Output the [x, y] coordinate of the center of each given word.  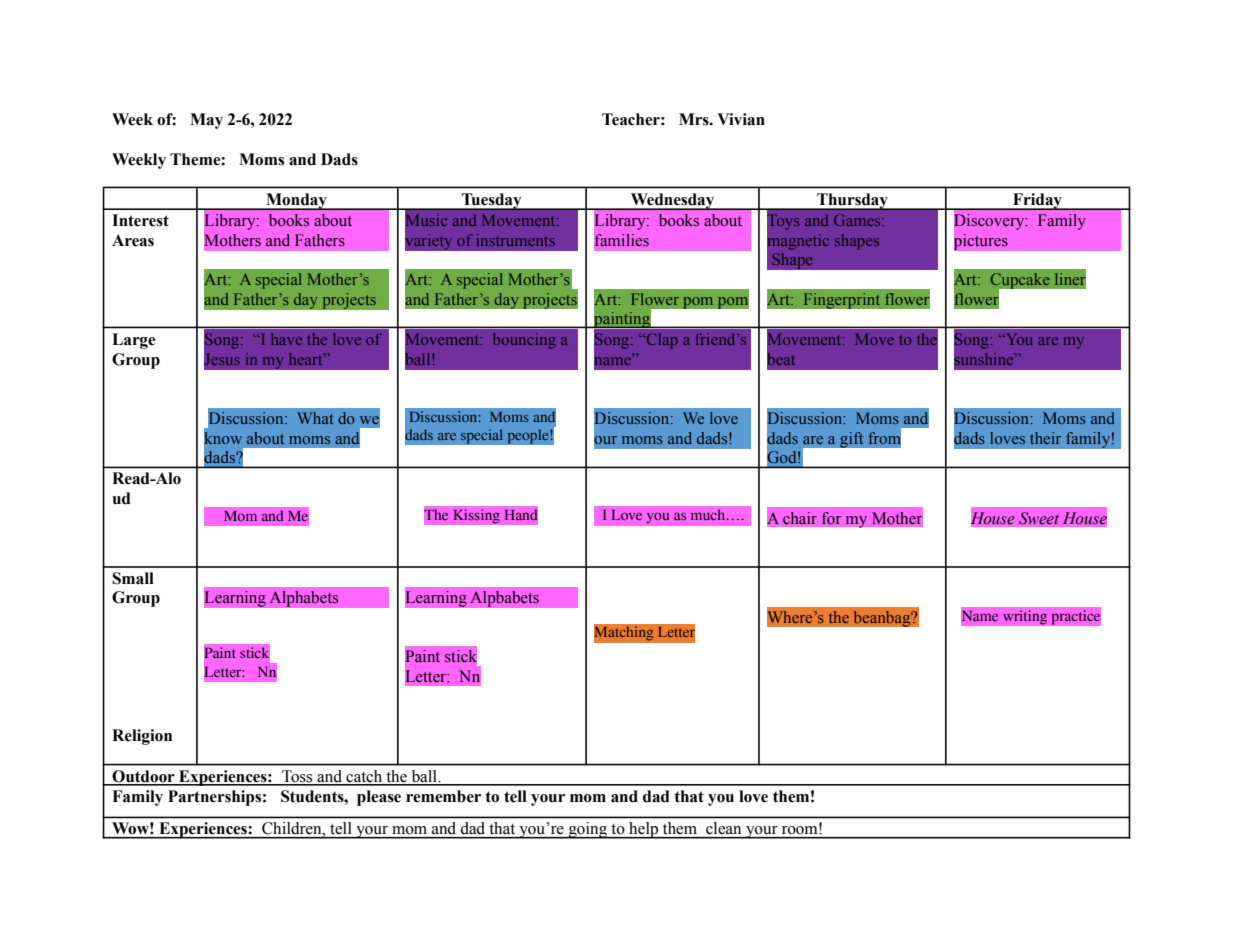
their [1045, 438]
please [379, 798]
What [315, 418]
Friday [1037, 201]
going [587, 830]
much [709, 514]
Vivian [741, 119]
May [206, 121]
